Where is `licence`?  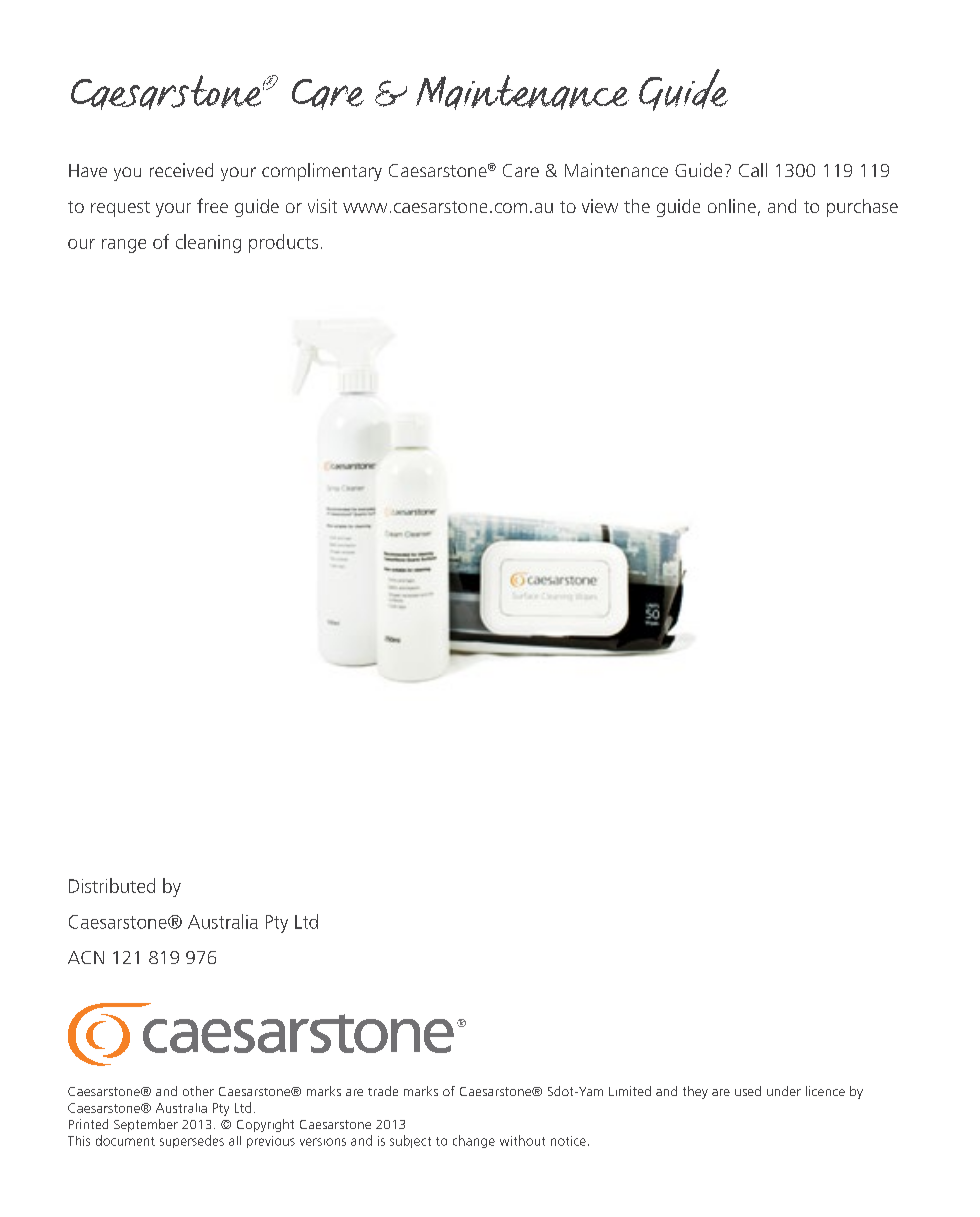 licence is located at coordinates (825, 1091).
